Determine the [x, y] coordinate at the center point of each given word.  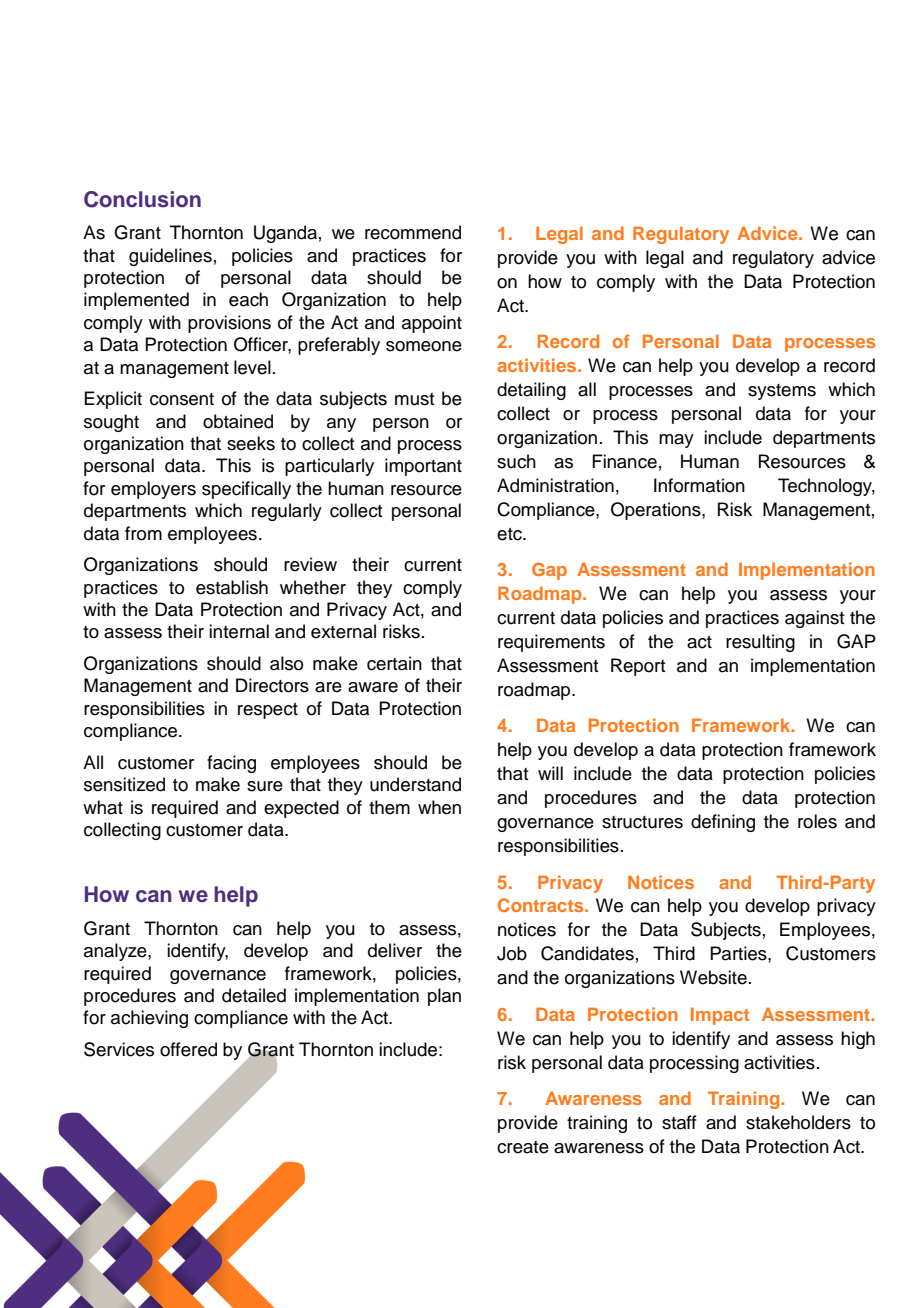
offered [188, 1049]
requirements [551, 643]
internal [239, 631]
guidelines [170, 257]
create [523, 1147]
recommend [413, 232]
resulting [760, 643]
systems [782, 392]
